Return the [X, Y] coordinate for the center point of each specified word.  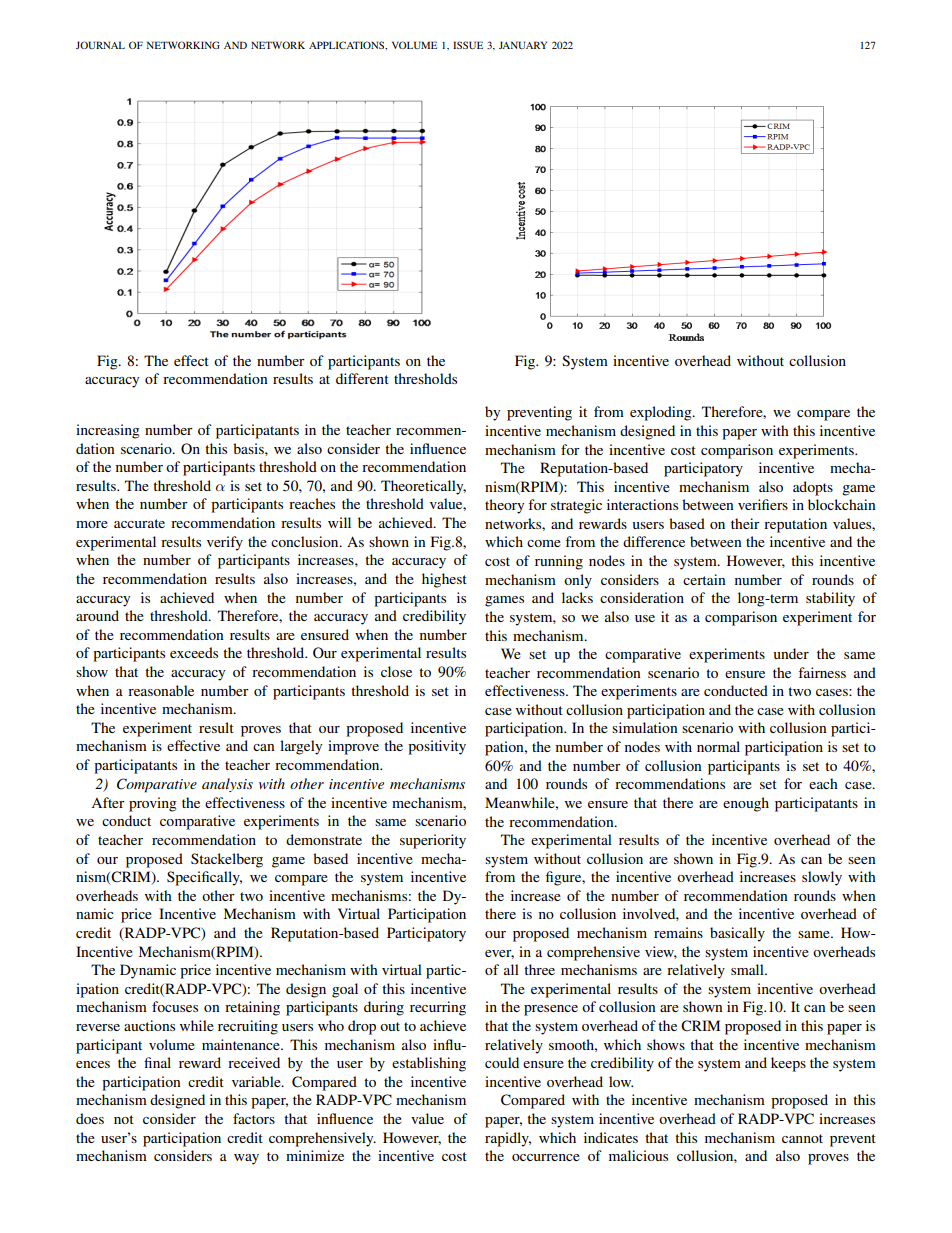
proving [153, 804]
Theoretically [423, 487]
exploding [662, 413]
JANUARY [523, 45]
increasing [108, 431]
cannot [802, 1138]
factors [254, 1118]
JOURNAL [100, 45]
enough [746, 804]
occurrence [546, 1157]
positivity [437, 747]
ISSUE [468, 45]
